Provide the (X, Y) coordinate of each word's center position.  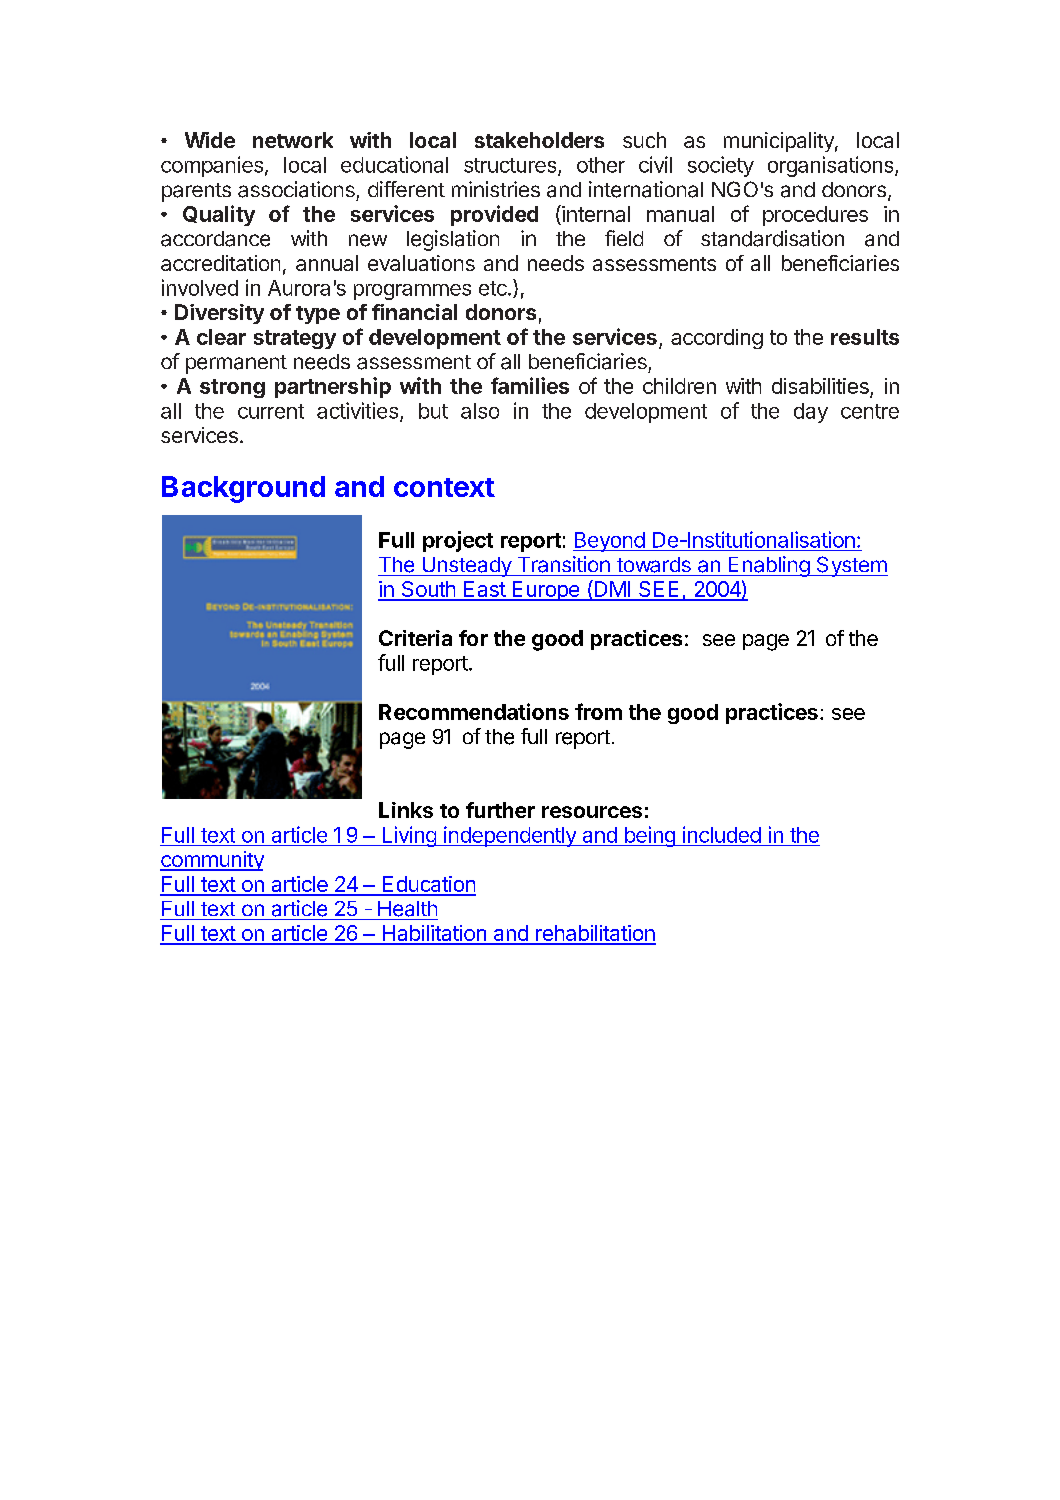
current (271, 411)
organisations (832, 166)
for (473, 638)
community (212, 861)
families (530, 385)
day (811, 413)
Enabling (768, 566)
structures (511, 166)
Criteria (415, 638)
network (293, 140)
